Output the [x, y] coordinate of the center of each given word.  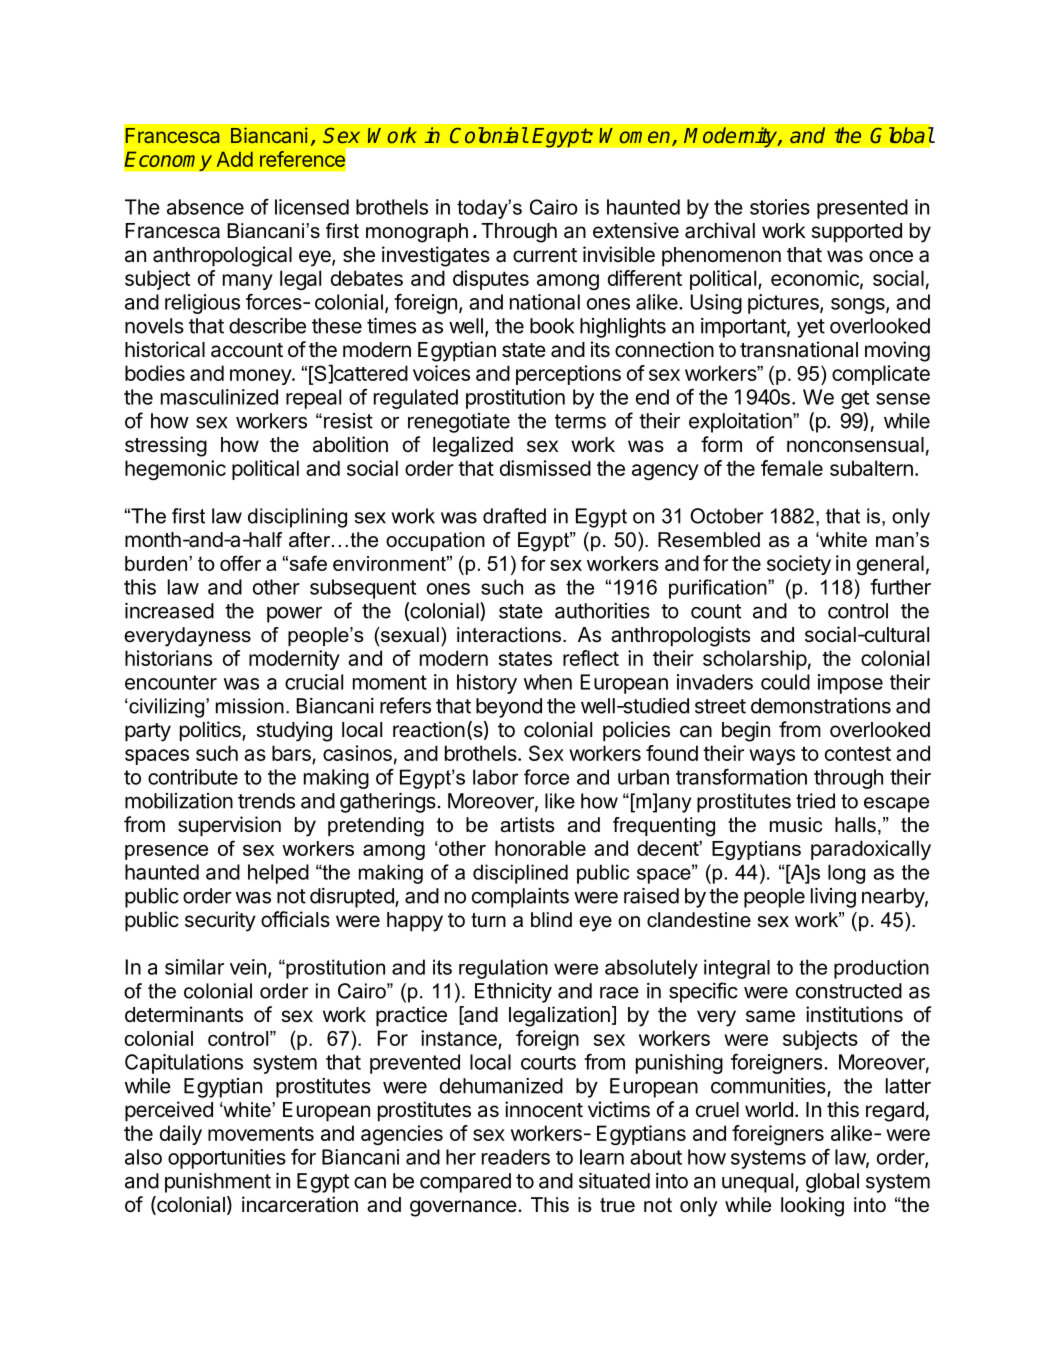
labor [496, 777]
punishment [218, 1183]
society [799, 565]
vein [248, 967]
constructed [849, 991]
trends [266, 801]
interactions [509, 635]
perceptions [568, 375]
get [855, 399]
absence [205, 207]
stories [780, 207]
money [261, 377]
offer [240, 563]
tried [815, 801]
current [545, 255]
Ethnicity [513, 993]
